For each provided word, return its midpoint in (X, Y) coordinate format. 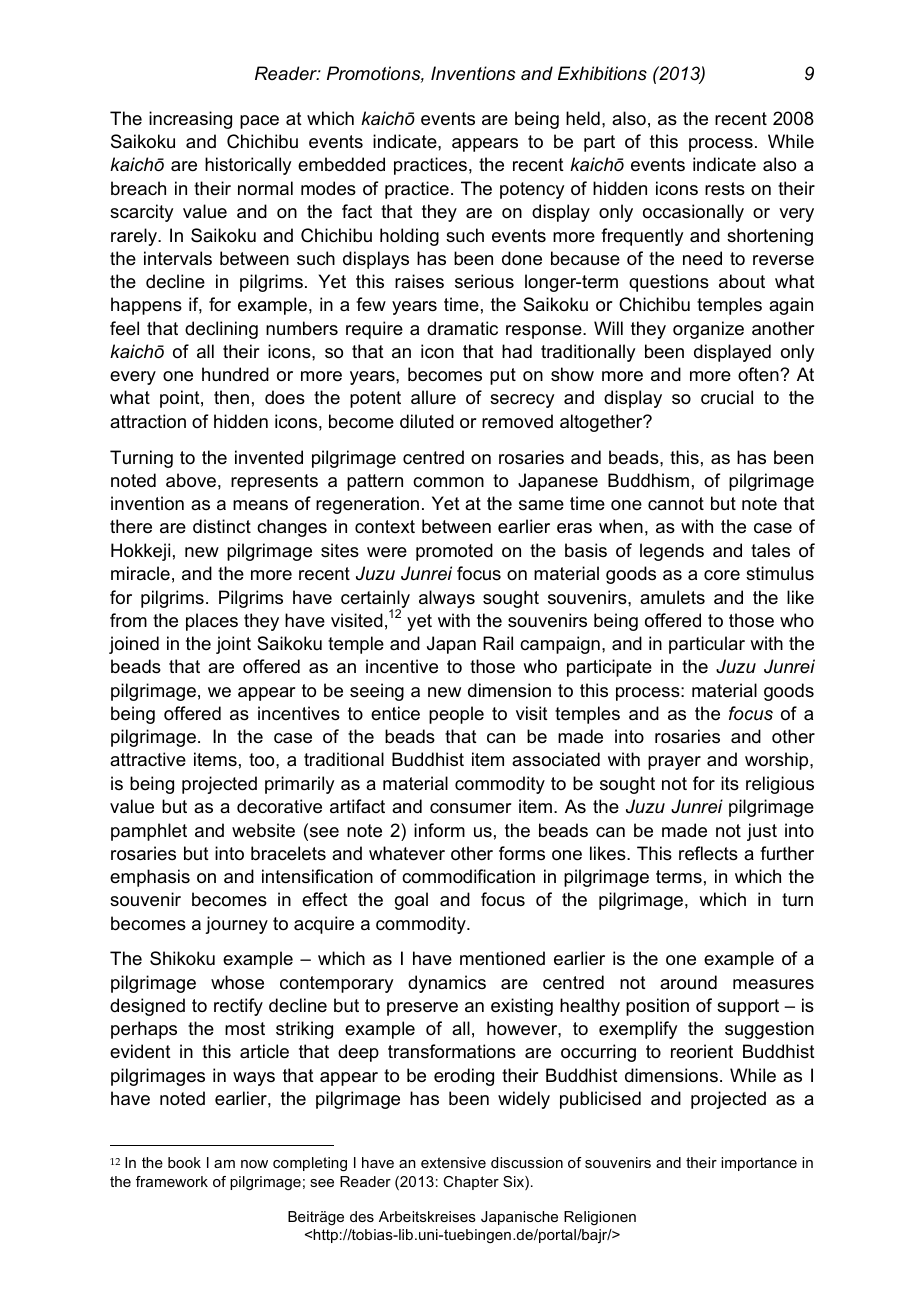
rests (725, 189)
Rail (498, 643)
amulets (672, 597)
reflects (708, 853)
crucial (727, 397)
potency (532, 190)
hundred (235, 374)
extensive (453, 1162)
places (212, 622)
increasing (190, 120)
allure (433, 397)
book (184, 1162)
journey (236, 925)
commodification (468, 876)
